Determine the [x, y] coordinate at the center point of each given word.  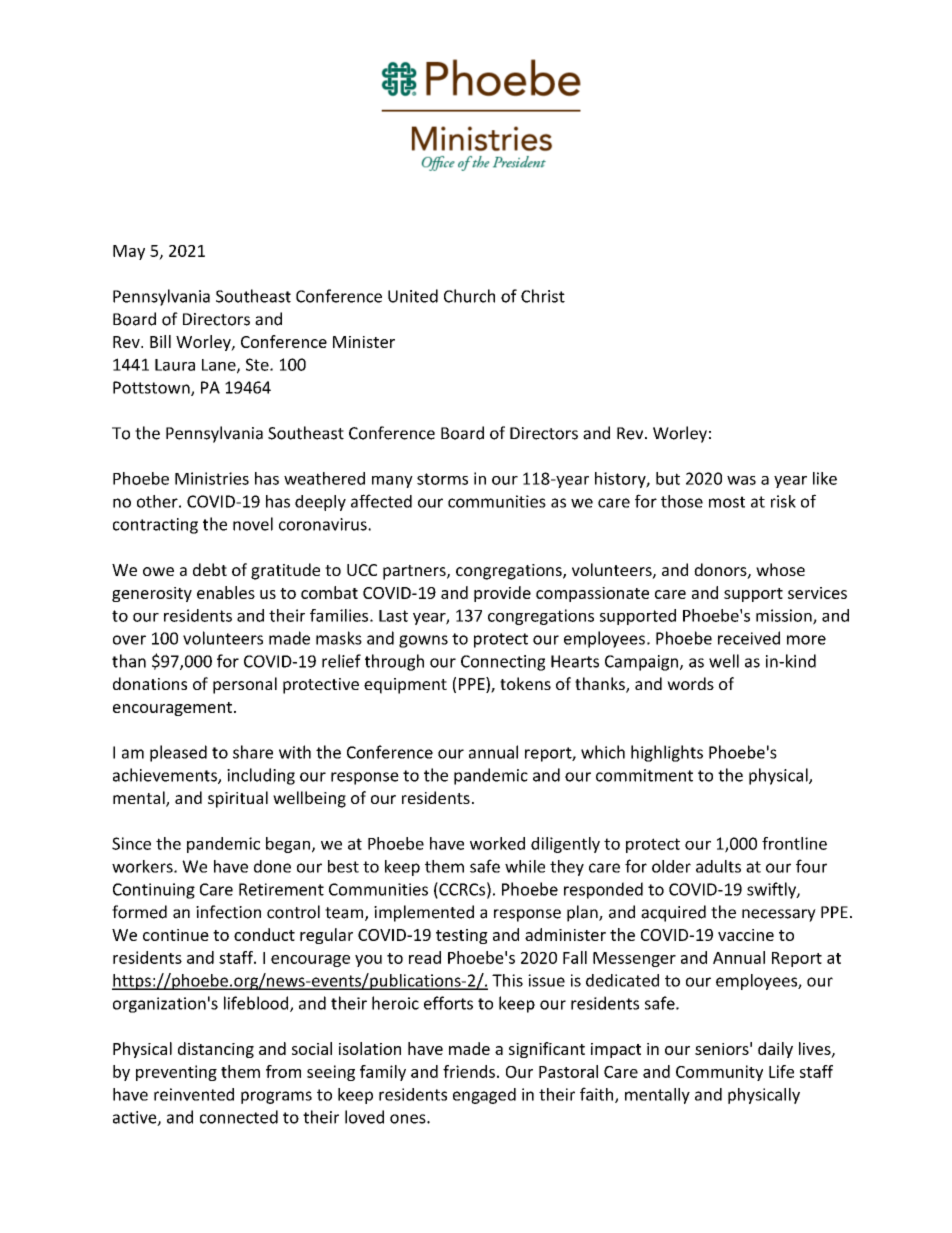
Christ [543, 296]
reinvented [194, 1094]
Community [719, 1073]
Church [469, 296]
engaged [484, 1096]
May [129, 252]
